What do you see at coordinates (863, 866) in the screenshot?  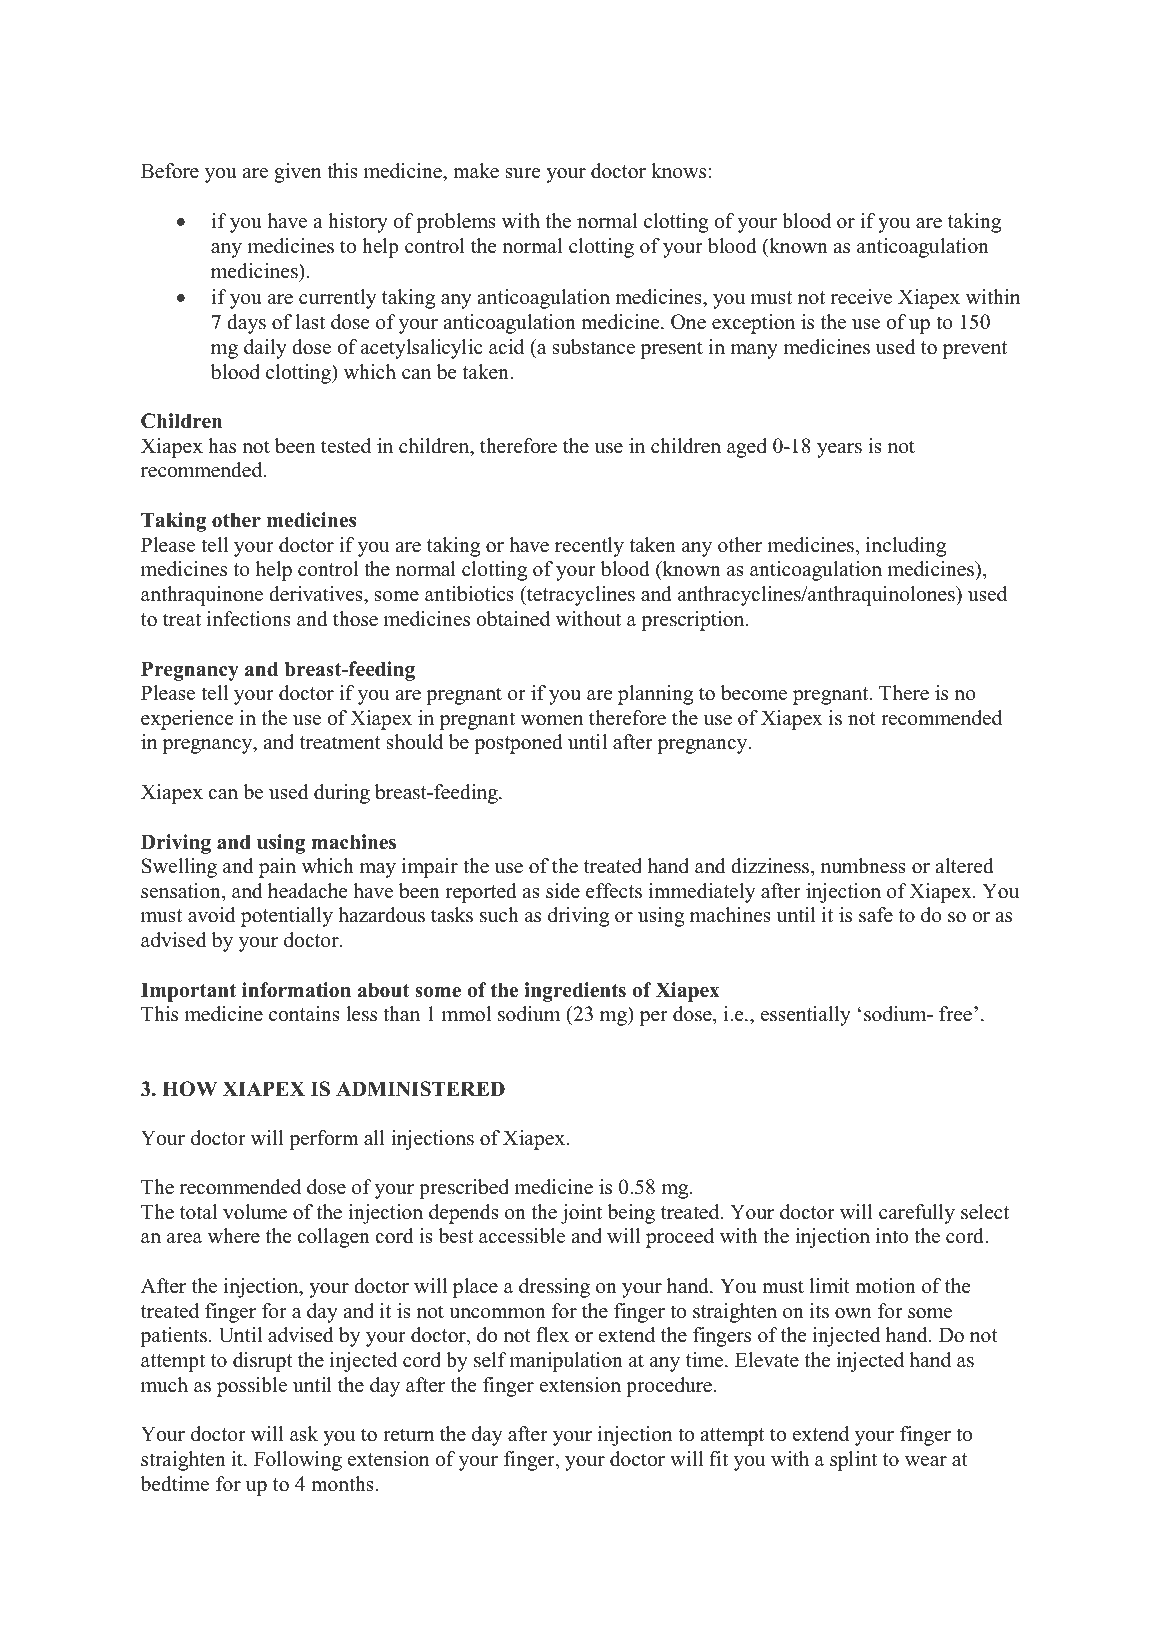 I see `numbness` at bounding box center [863, 866].
